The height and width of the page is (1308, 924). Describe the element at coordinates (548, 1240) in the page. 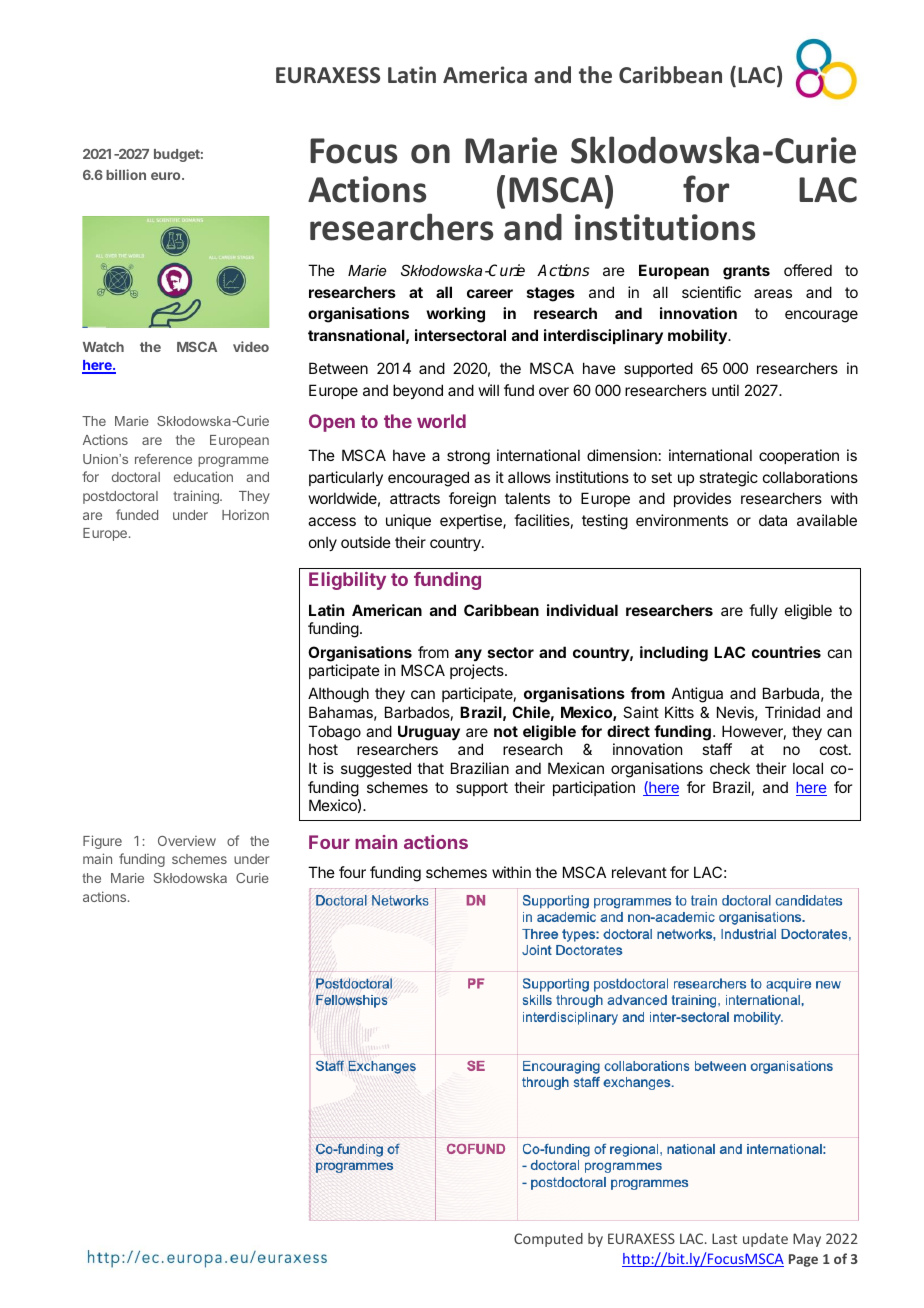

I see `Computed` at that location.
